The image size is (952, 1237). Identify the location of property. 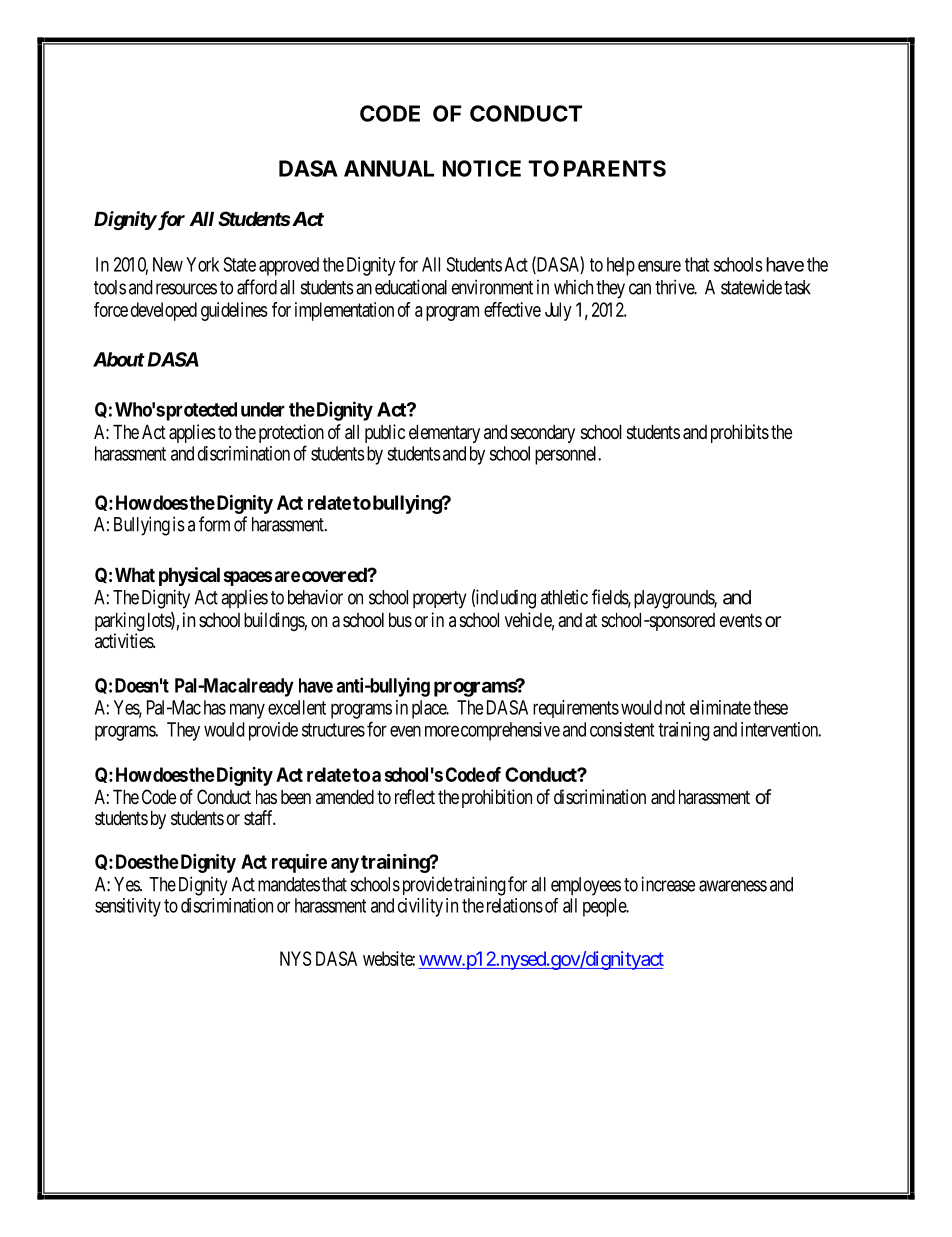
(439, 600).
